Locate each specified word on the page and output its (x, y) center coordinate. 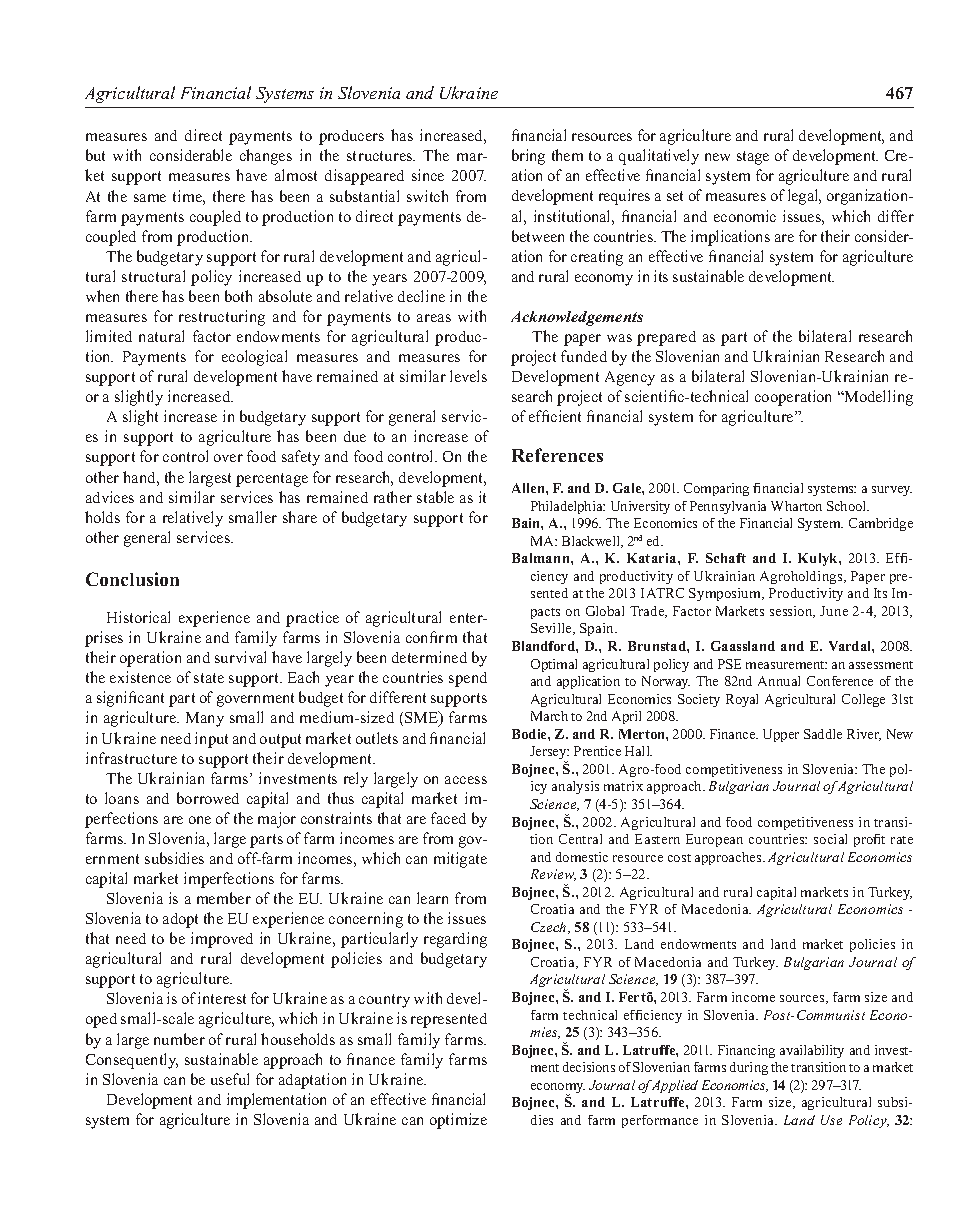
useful (230, 1079)
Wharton (796, 506)
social (830, 839)
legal (804, 197)
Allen (529, 488)
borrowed (208, 798)
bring (528, 157)
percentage (272, 480)
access (466, 780)
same (150, 198)
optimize (458, 1121)
